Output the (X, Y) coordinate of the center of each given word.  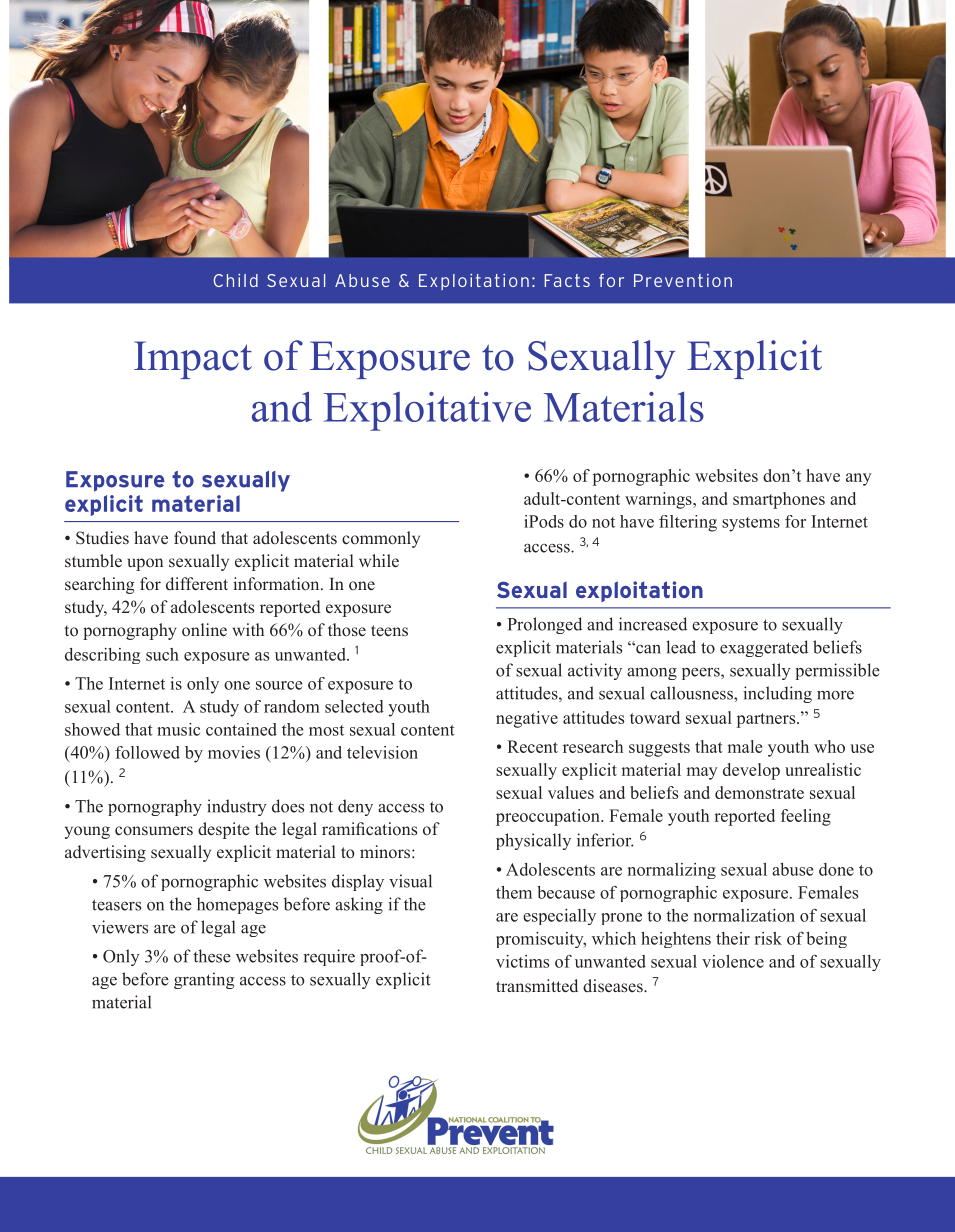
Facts (567, 280)
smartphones (779, 500)
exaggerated (764, 648)
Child (235, 280)
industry (237, 807)
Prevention (683, 280)
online (204, 629)
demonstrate (759, 792)
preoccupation (549, 817)
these (212, 956)
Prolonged (544, 625)
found (195, 537)
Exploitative (427, 411)
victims (522, 961)
